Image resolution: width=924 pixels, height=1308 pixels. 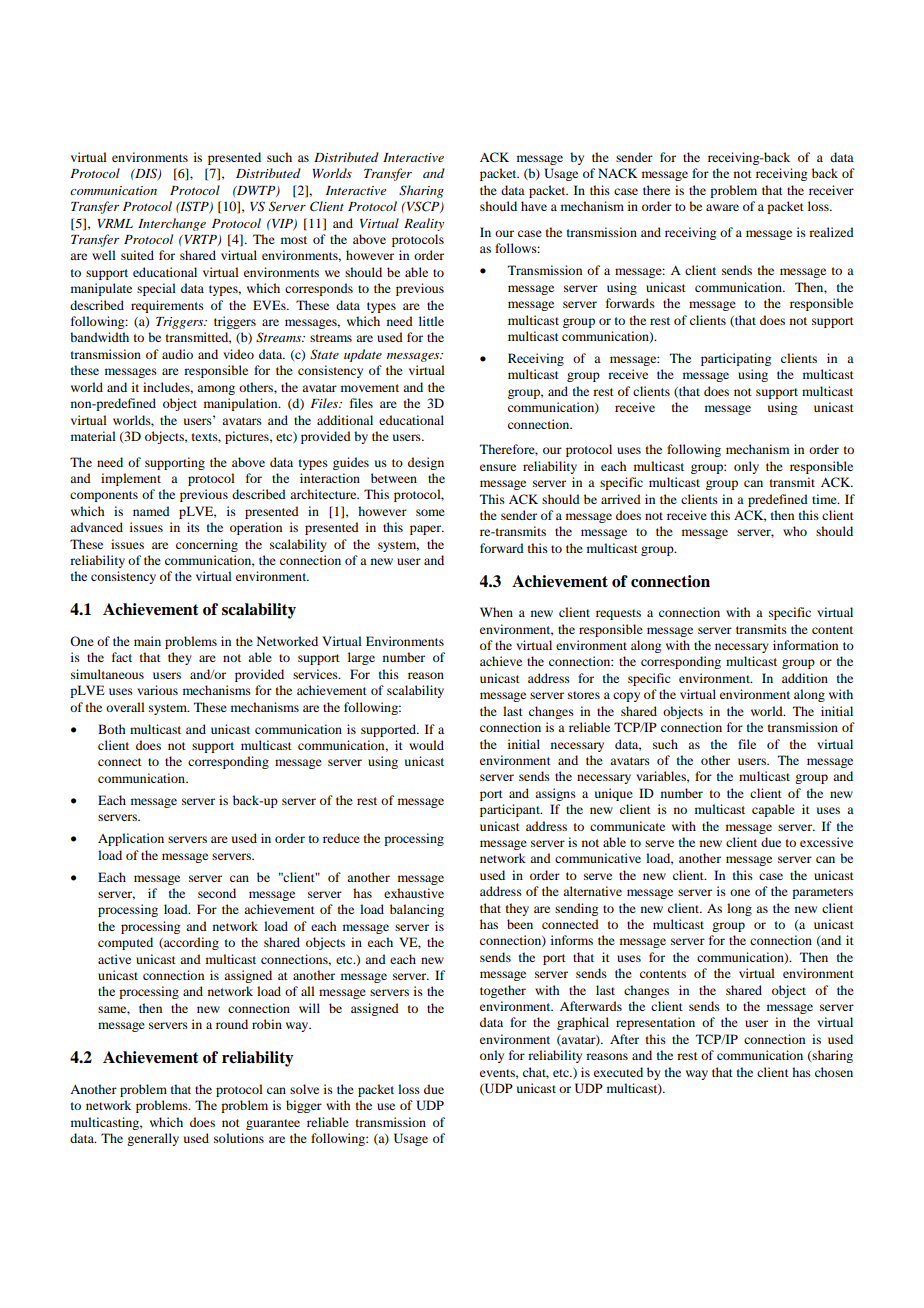 I want to click on bigger, so click(x=304, y=1106).
